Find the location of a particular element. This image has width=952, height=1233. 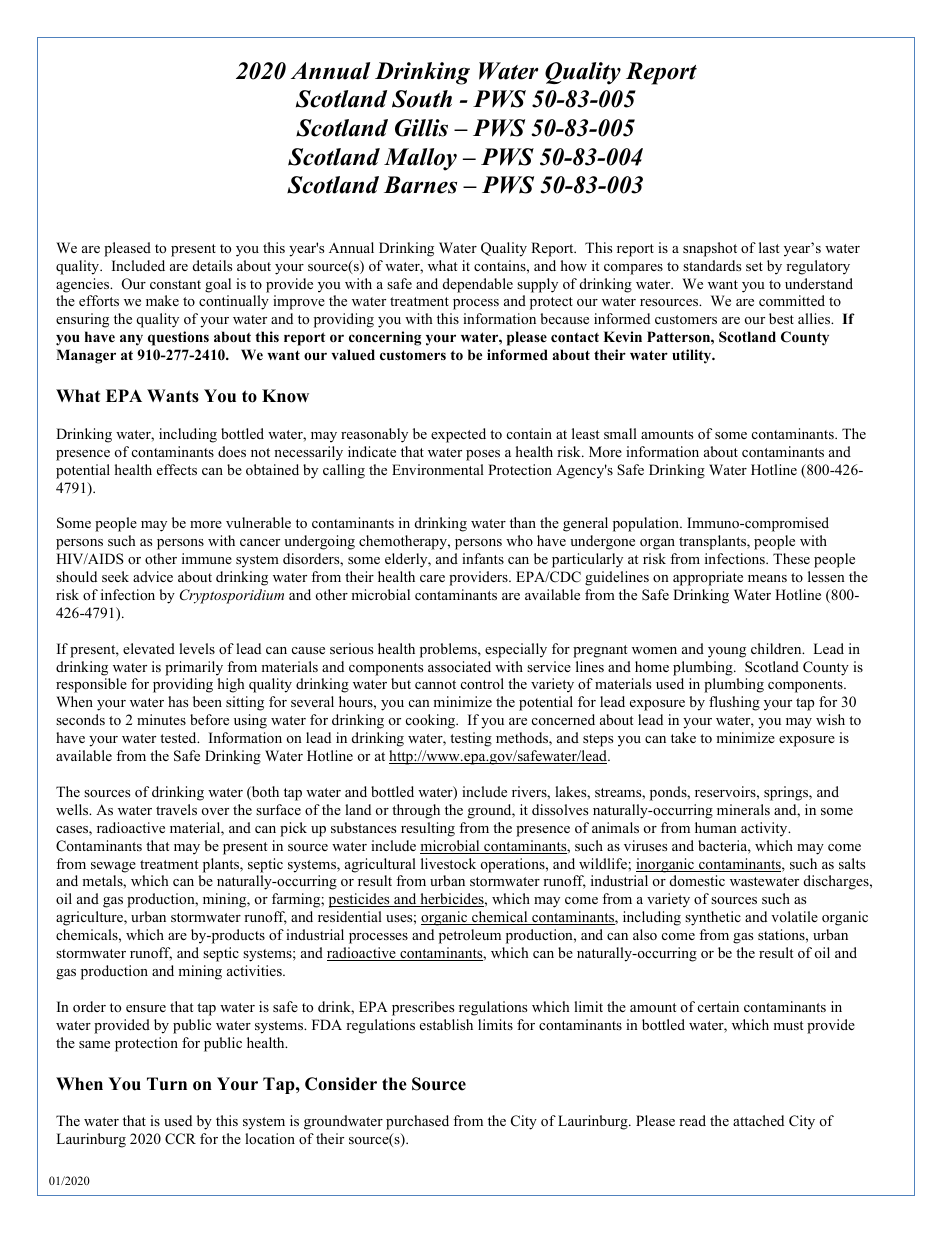

Turn is located at coordinates (167, 1084).
